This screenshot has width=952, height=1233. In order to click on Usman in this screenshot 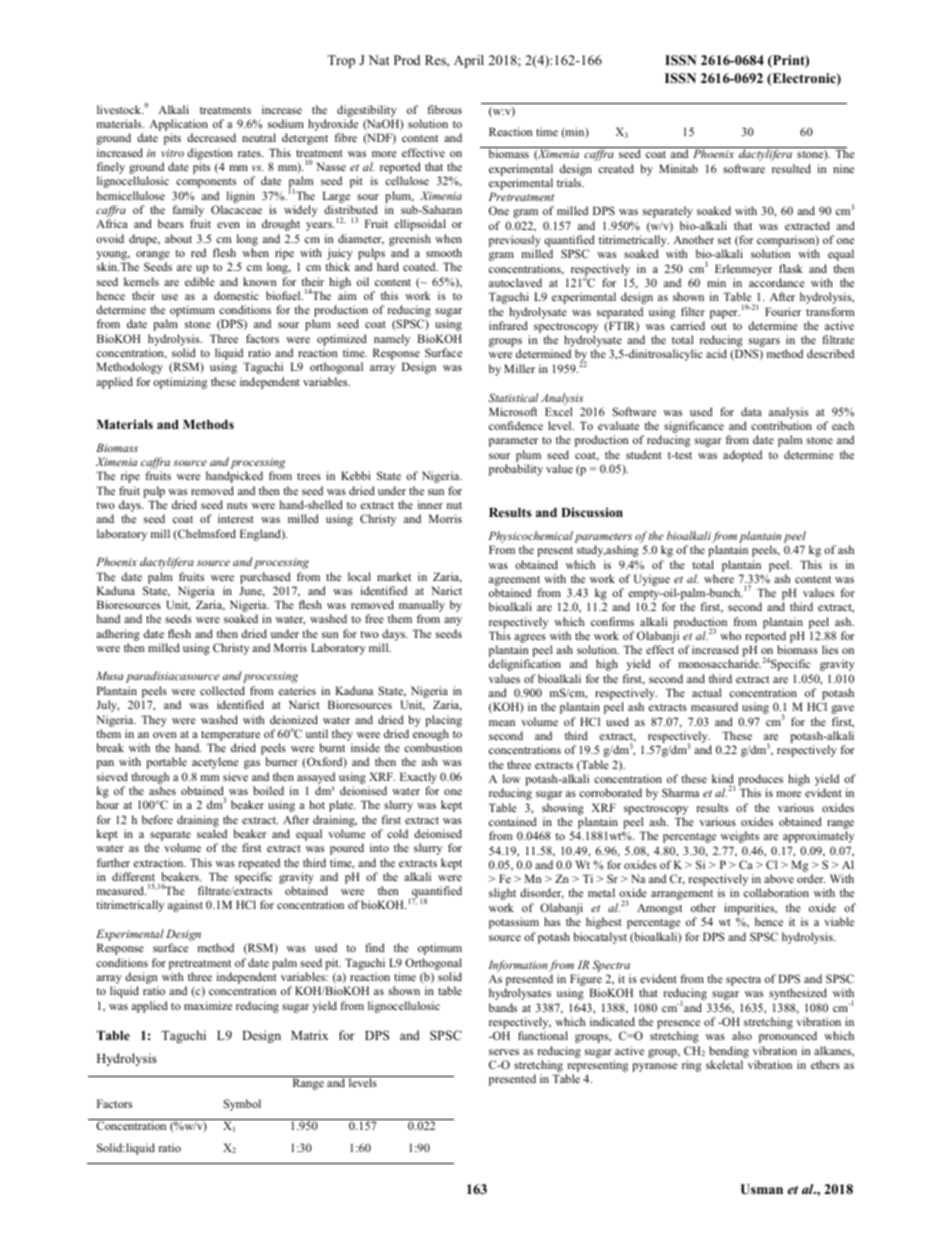, I will do `click(761, 1189)`.
